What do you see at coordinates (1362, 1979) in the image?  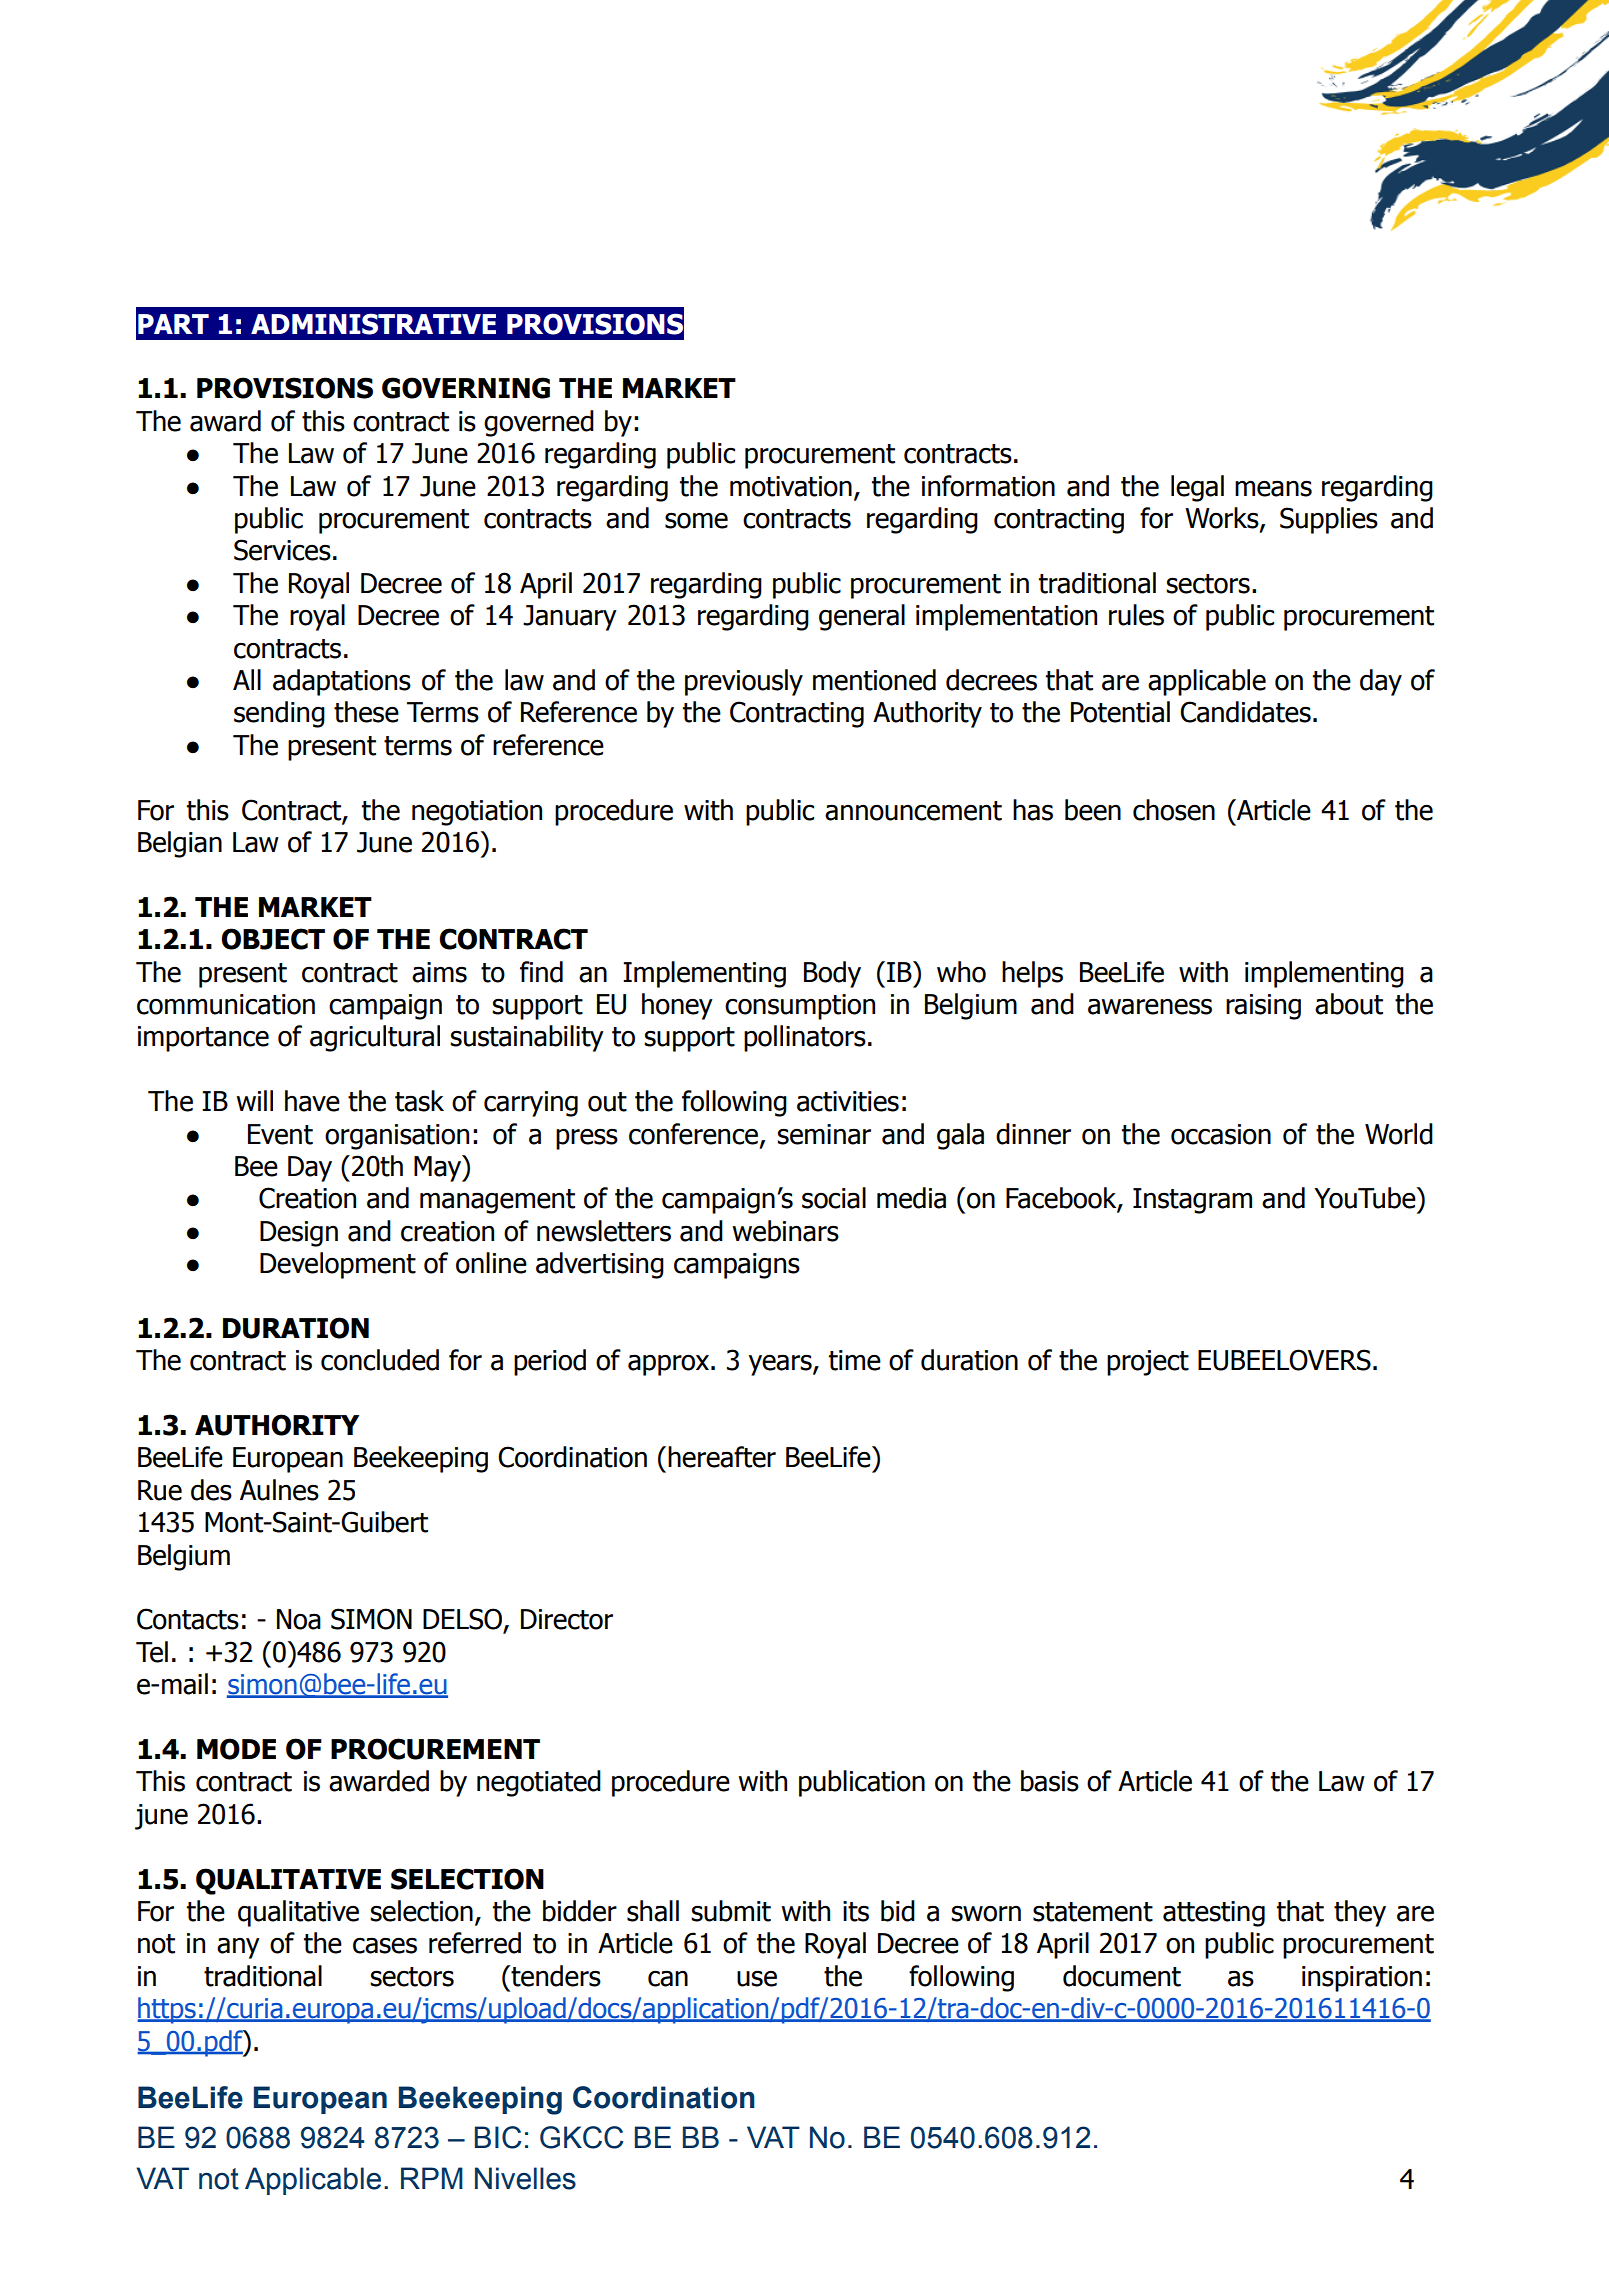 I see `inspiration` at bounding box center [1362, 1979].
